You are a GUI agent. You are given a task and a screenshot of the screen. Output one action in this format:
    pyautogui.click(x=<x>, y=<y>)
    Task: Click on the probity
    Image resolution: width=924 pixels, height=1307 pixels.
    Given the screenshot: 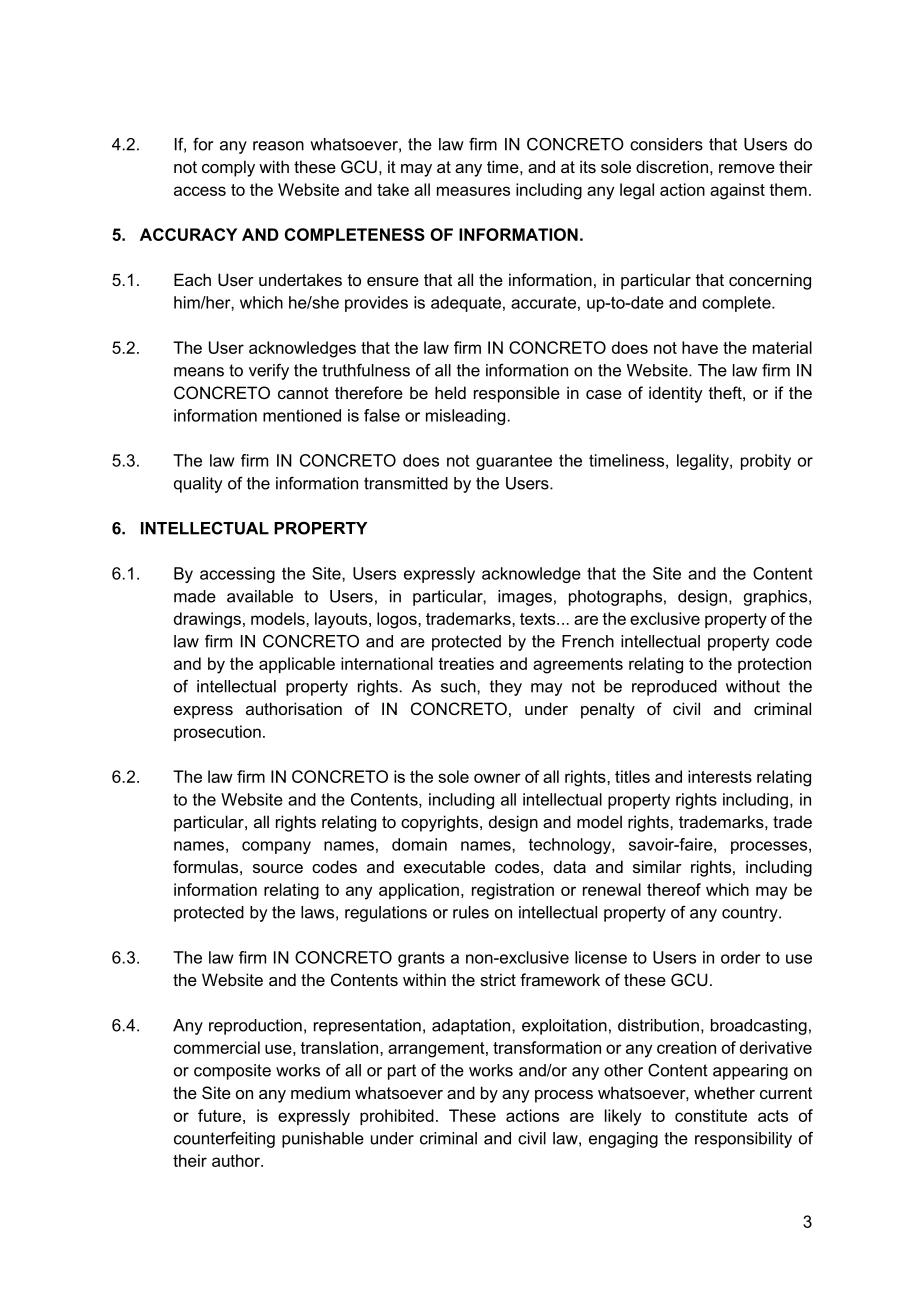 What is the action you would take?
    pyautogui.click(x=766, y=462)
